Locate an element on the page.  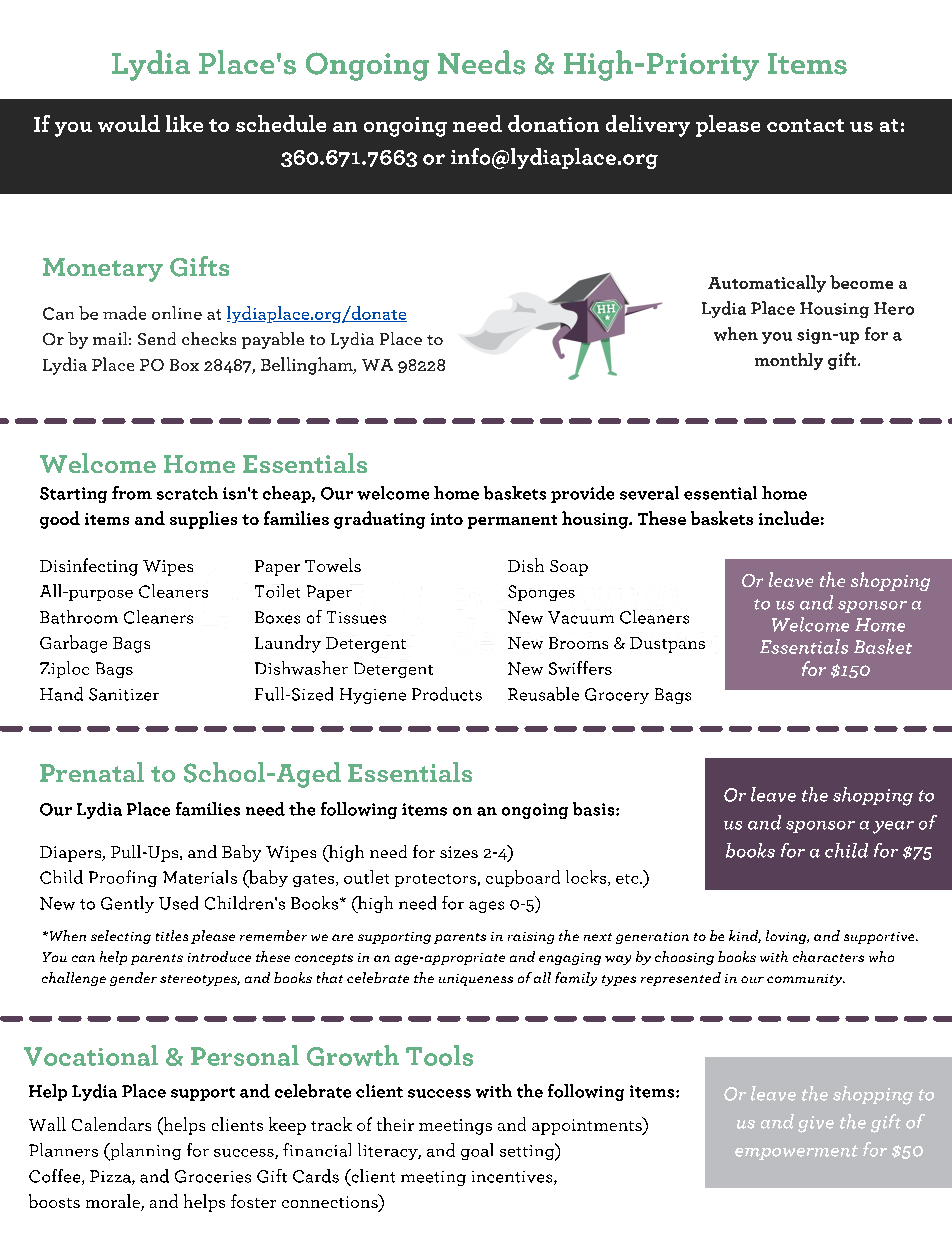
Dustpans is located at coordinates (667, 645).
